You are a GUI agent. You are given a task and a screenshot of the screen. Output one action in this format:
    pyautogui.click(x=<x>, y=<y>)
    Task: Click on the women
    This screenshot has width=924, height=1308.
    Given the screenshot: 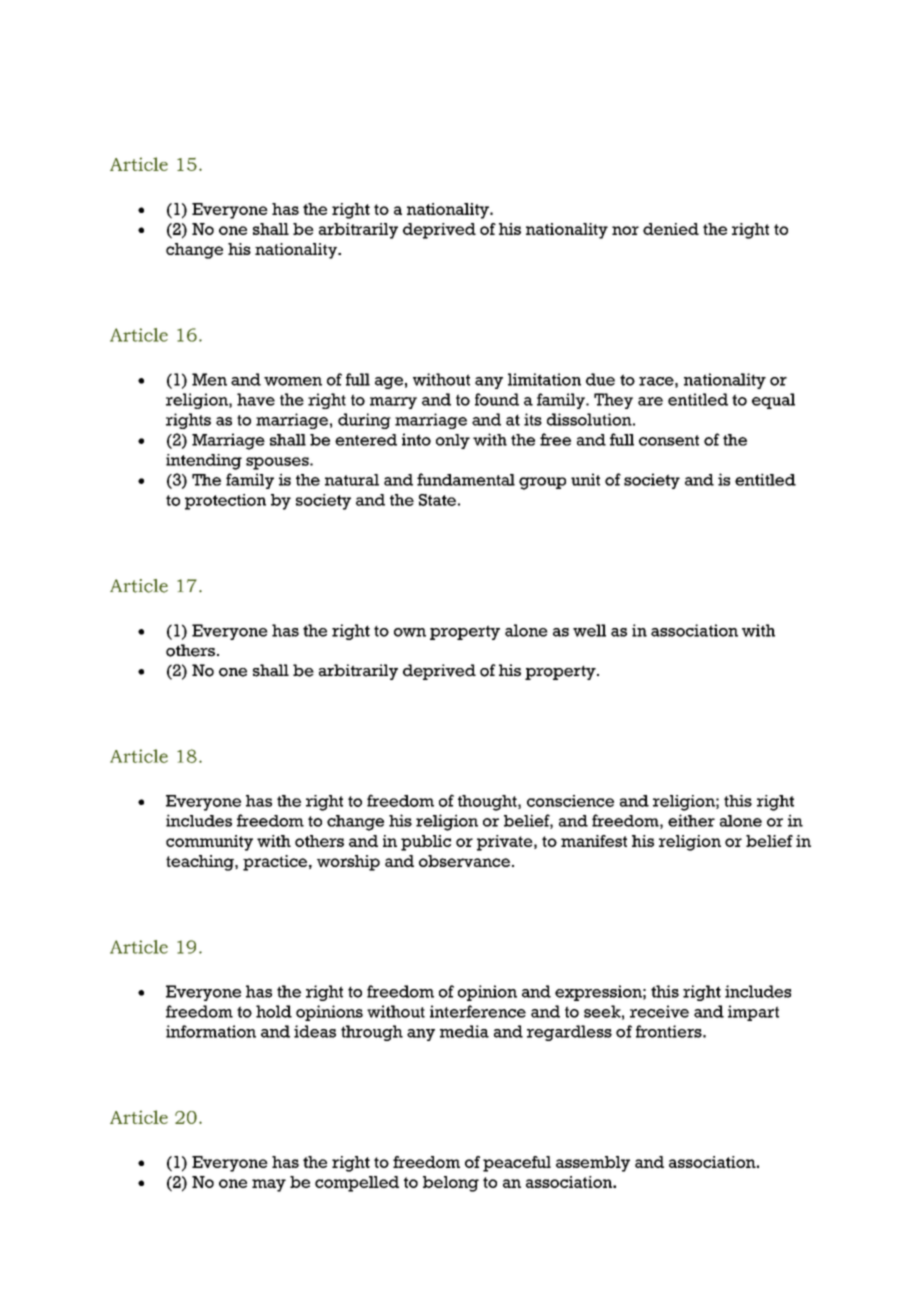 What is the action you would take?
    pyautogui.click(x=293, y=381)
